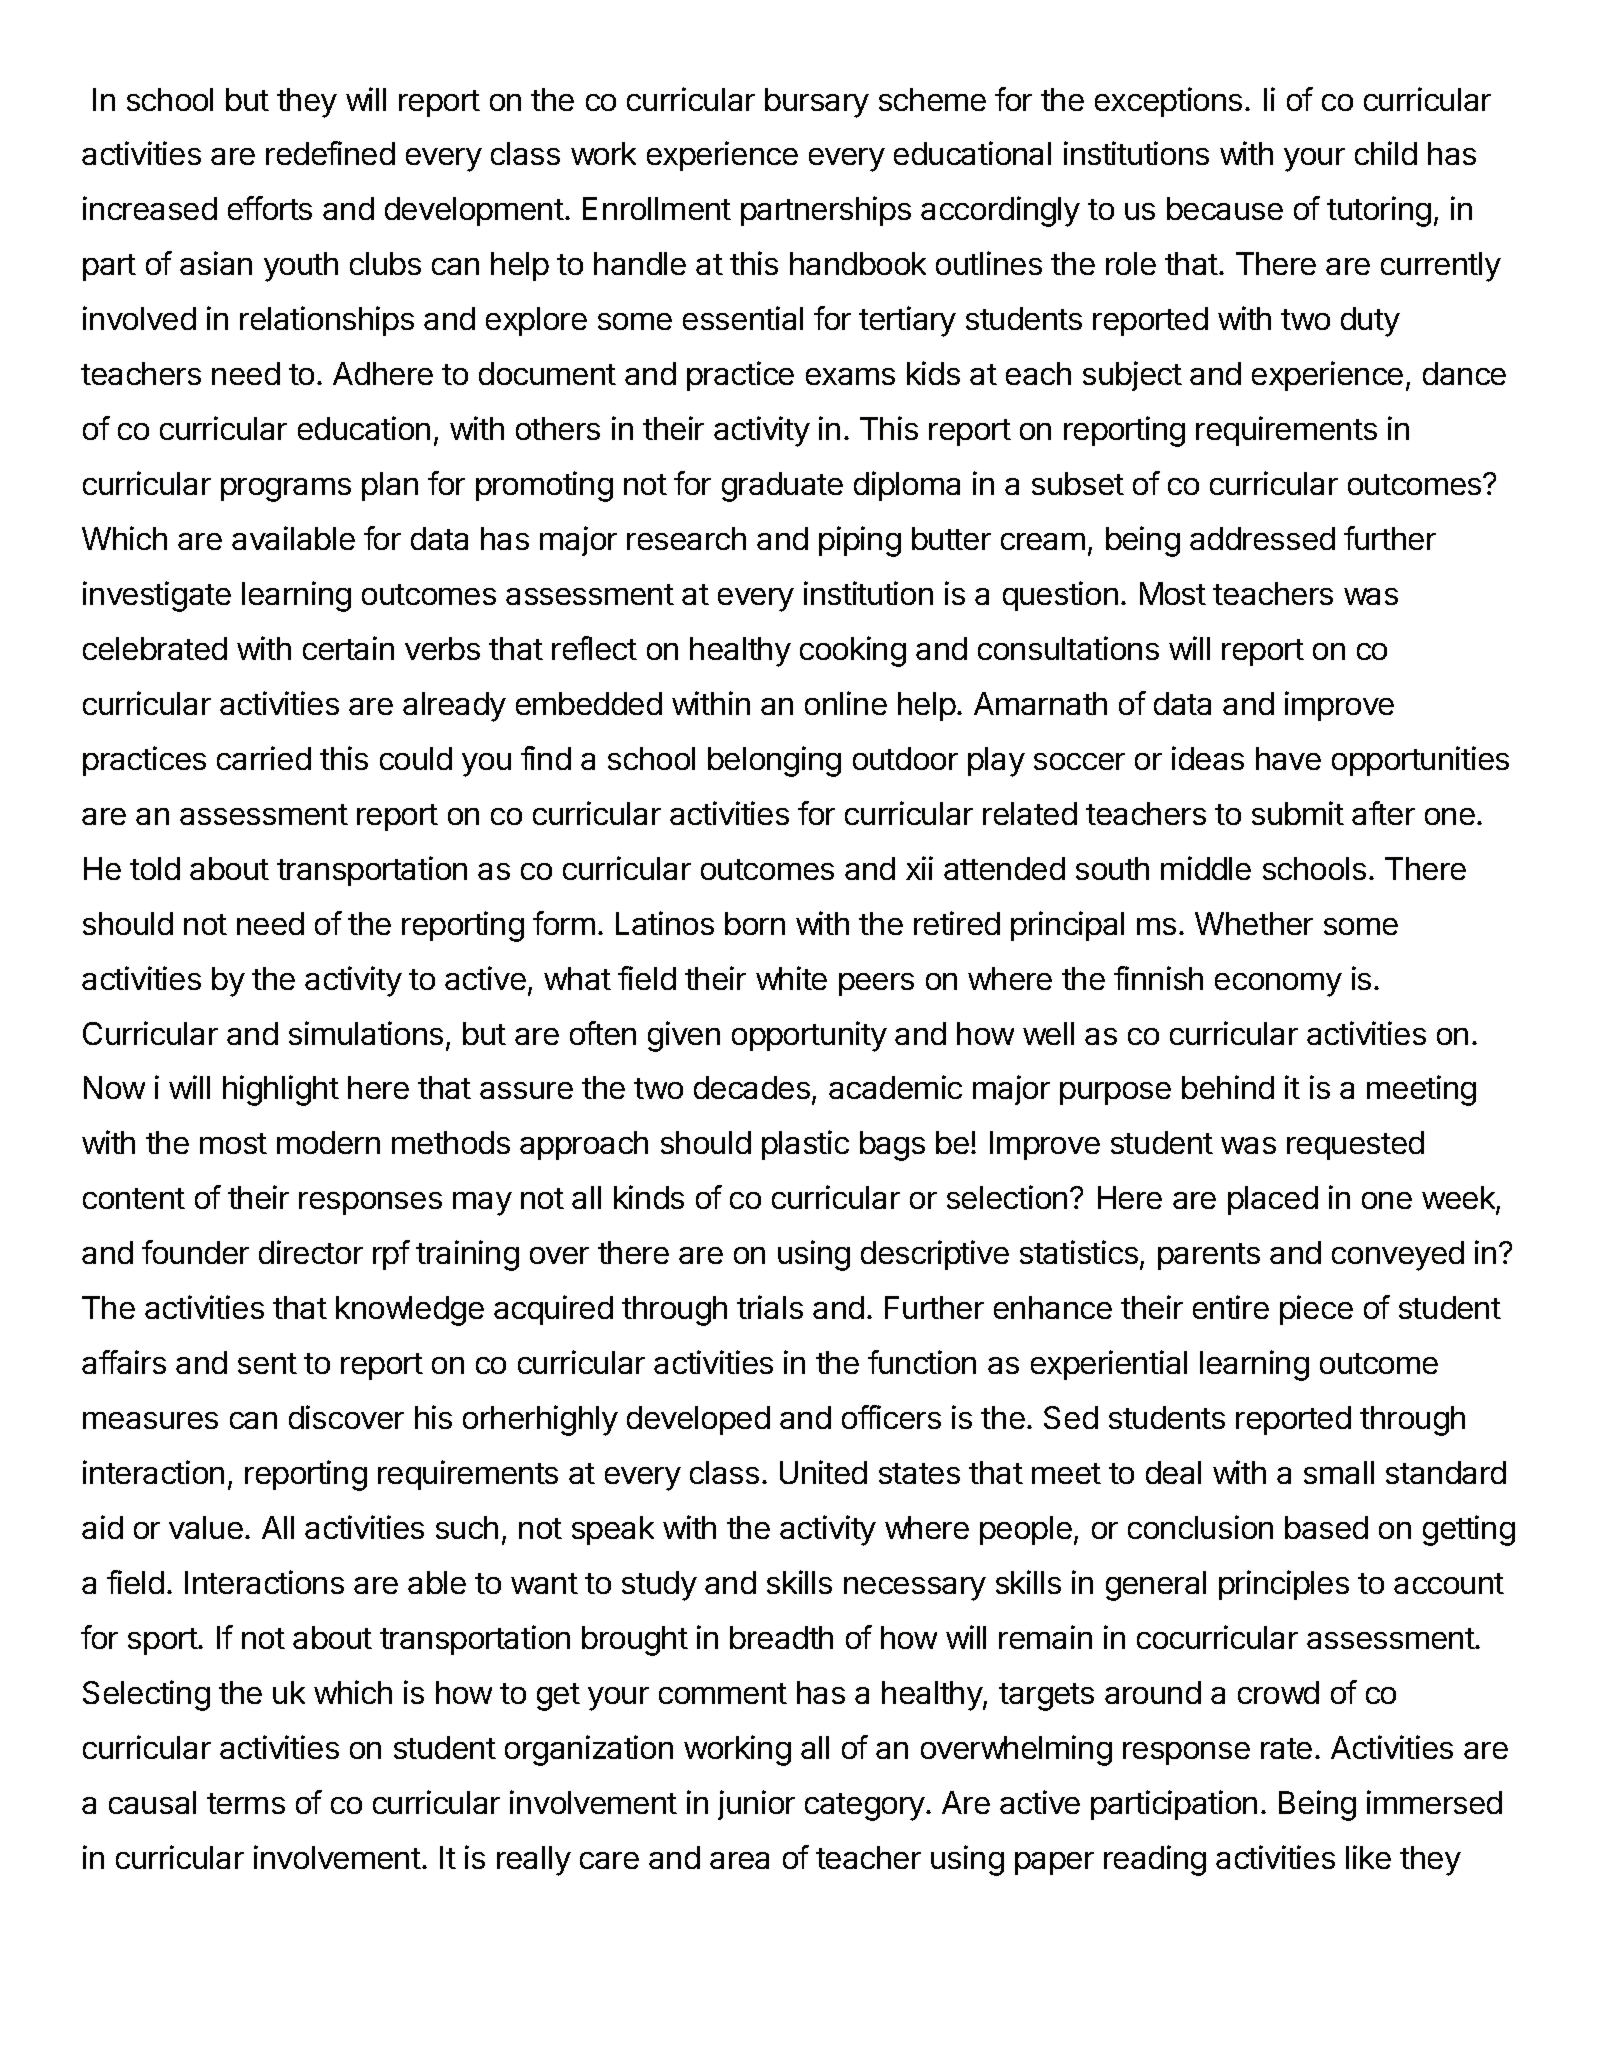 Image resolution: width=1601 pixels, height=2072 pixels. Describe the element at coordinates (756, 1805) in the screenshot. I see `junior` at that location.
